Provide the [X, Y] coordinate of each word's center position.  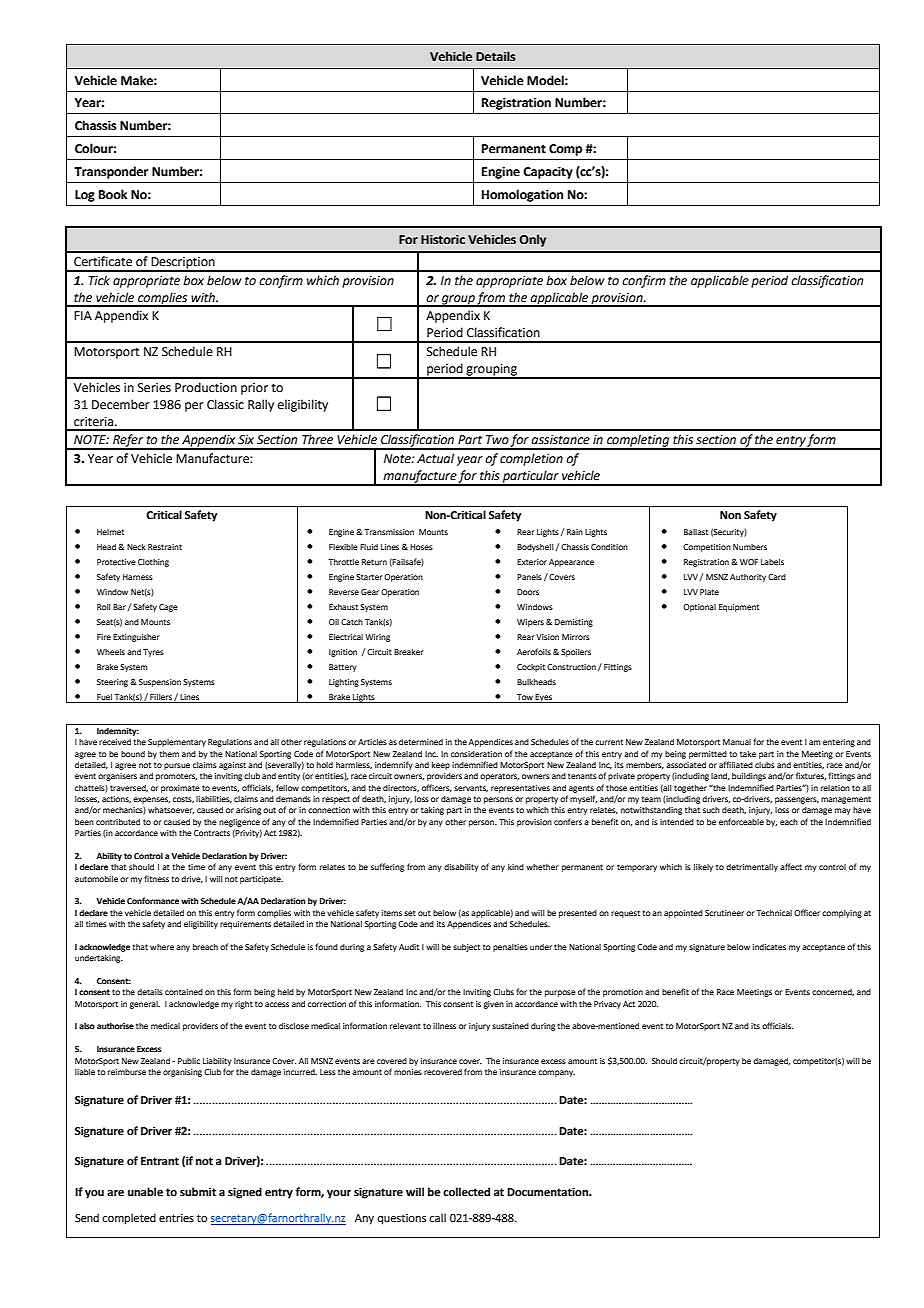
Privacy [607, 1005]
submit [198, 1191]
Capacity [548, 173]
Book [113, 194]
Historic [443, 239]
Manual [737, 742]
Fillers [161, 697]
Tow [525, 697]
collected [466, 1191]
